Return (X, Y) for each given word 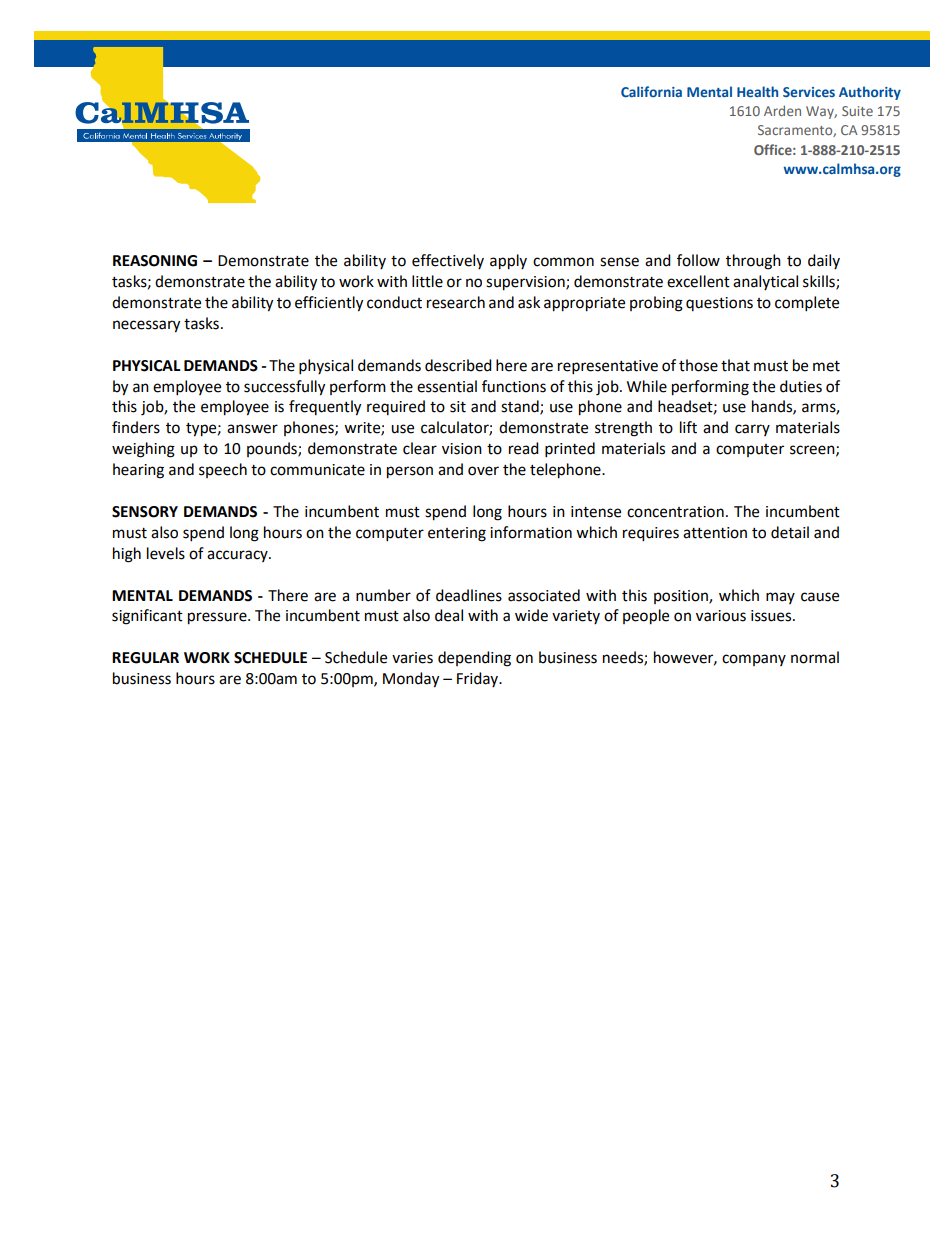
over (483, 471)
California (651, 91)
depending (474, 659)
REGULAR (145, 658)
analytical (765, 282)
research (456, 302)
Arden (782, 110)
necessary (146, 326)
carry (752, 430)
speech (223, 470)
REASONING (155, 261)
